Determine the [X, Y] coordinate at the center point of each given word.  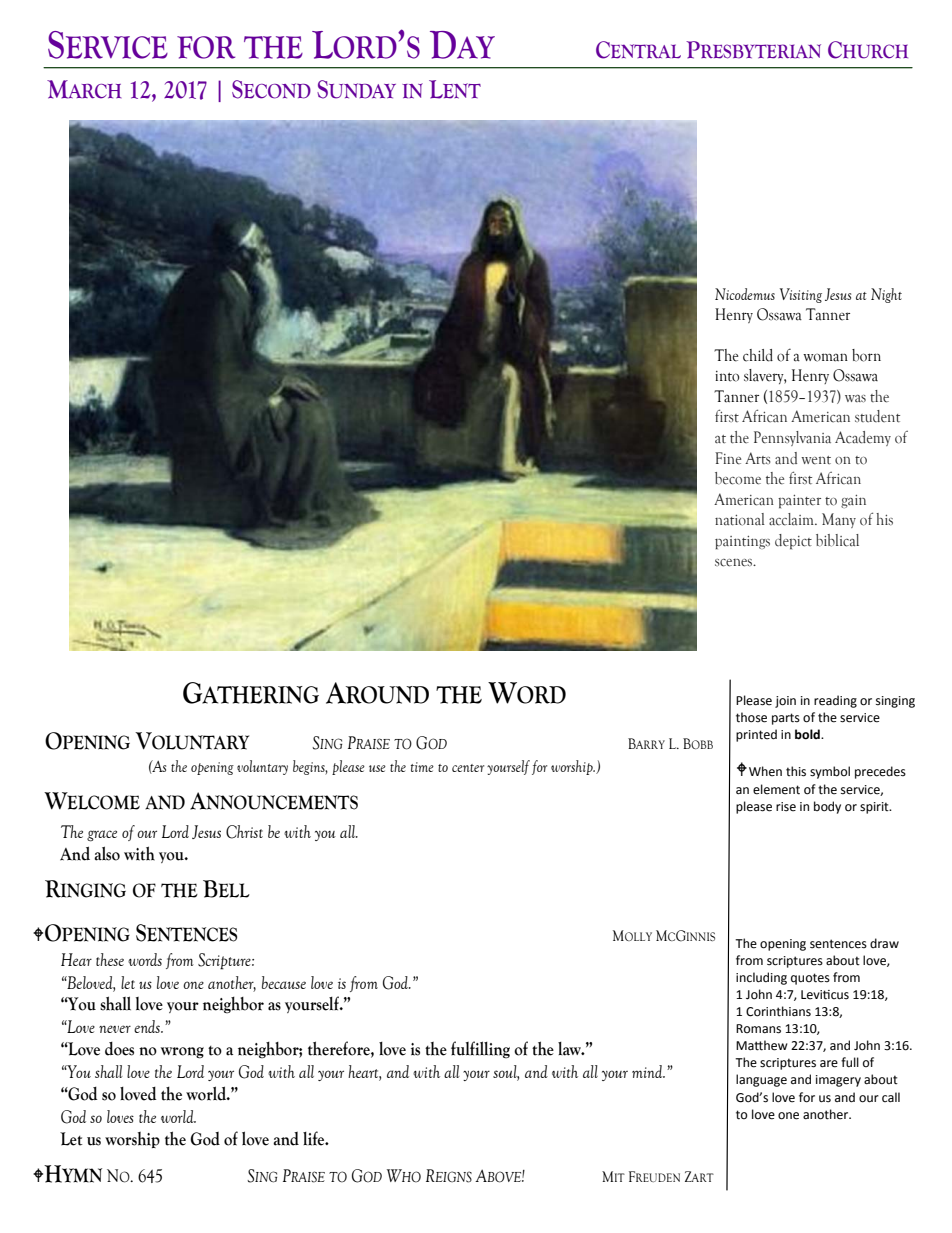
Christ [244, 832]
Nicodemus [745, 294]
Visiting [801, 295]
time [422, 767]
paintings [742, 543]
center [468, 768]
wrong [182, 1053]
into [727, 376]
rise [786, 807]
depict [793, 542]
